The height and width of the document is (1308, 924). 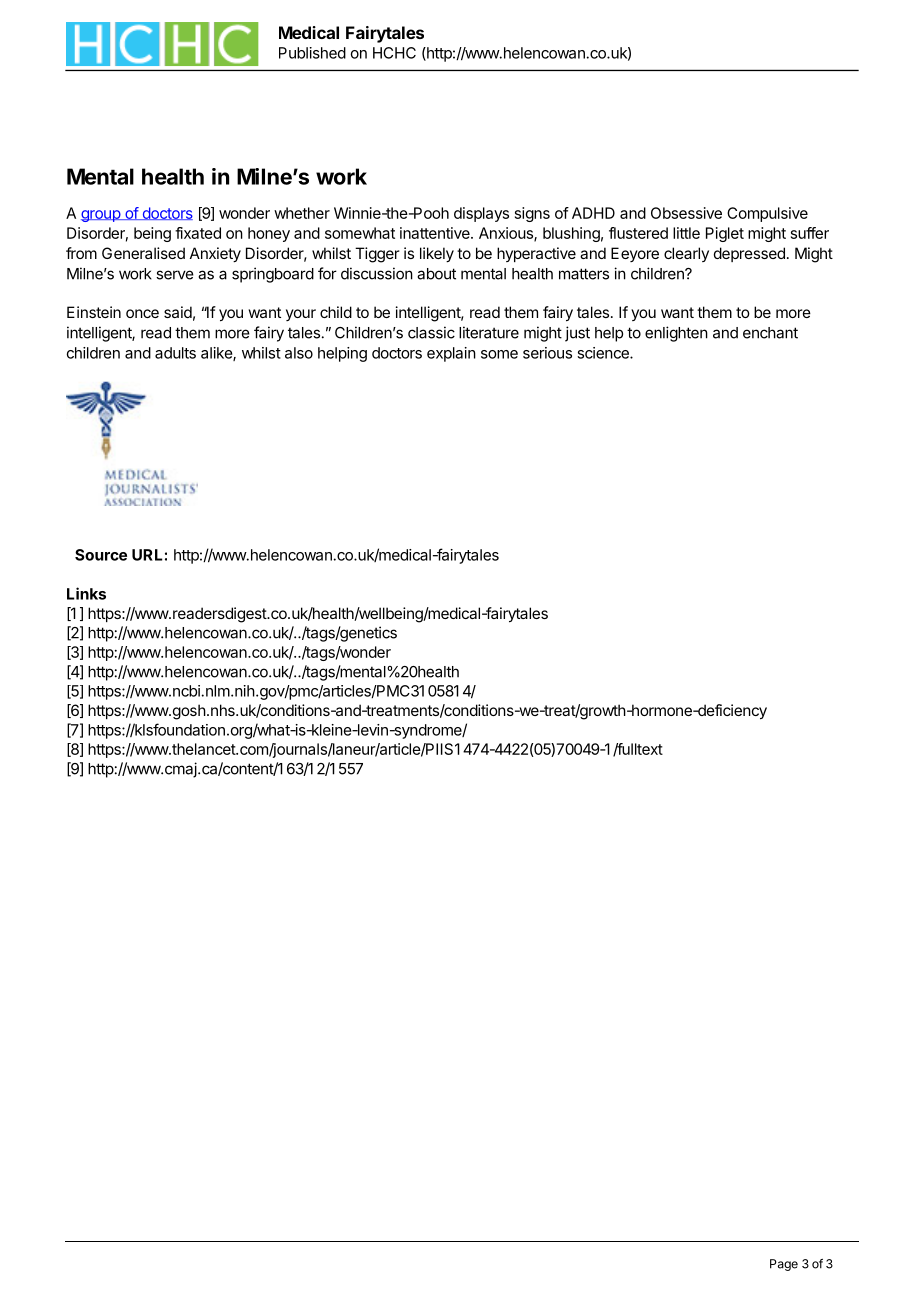 What do you see at coordinates (451, 354) in the document?
I see `explain` at bounding box center [451, 354].
